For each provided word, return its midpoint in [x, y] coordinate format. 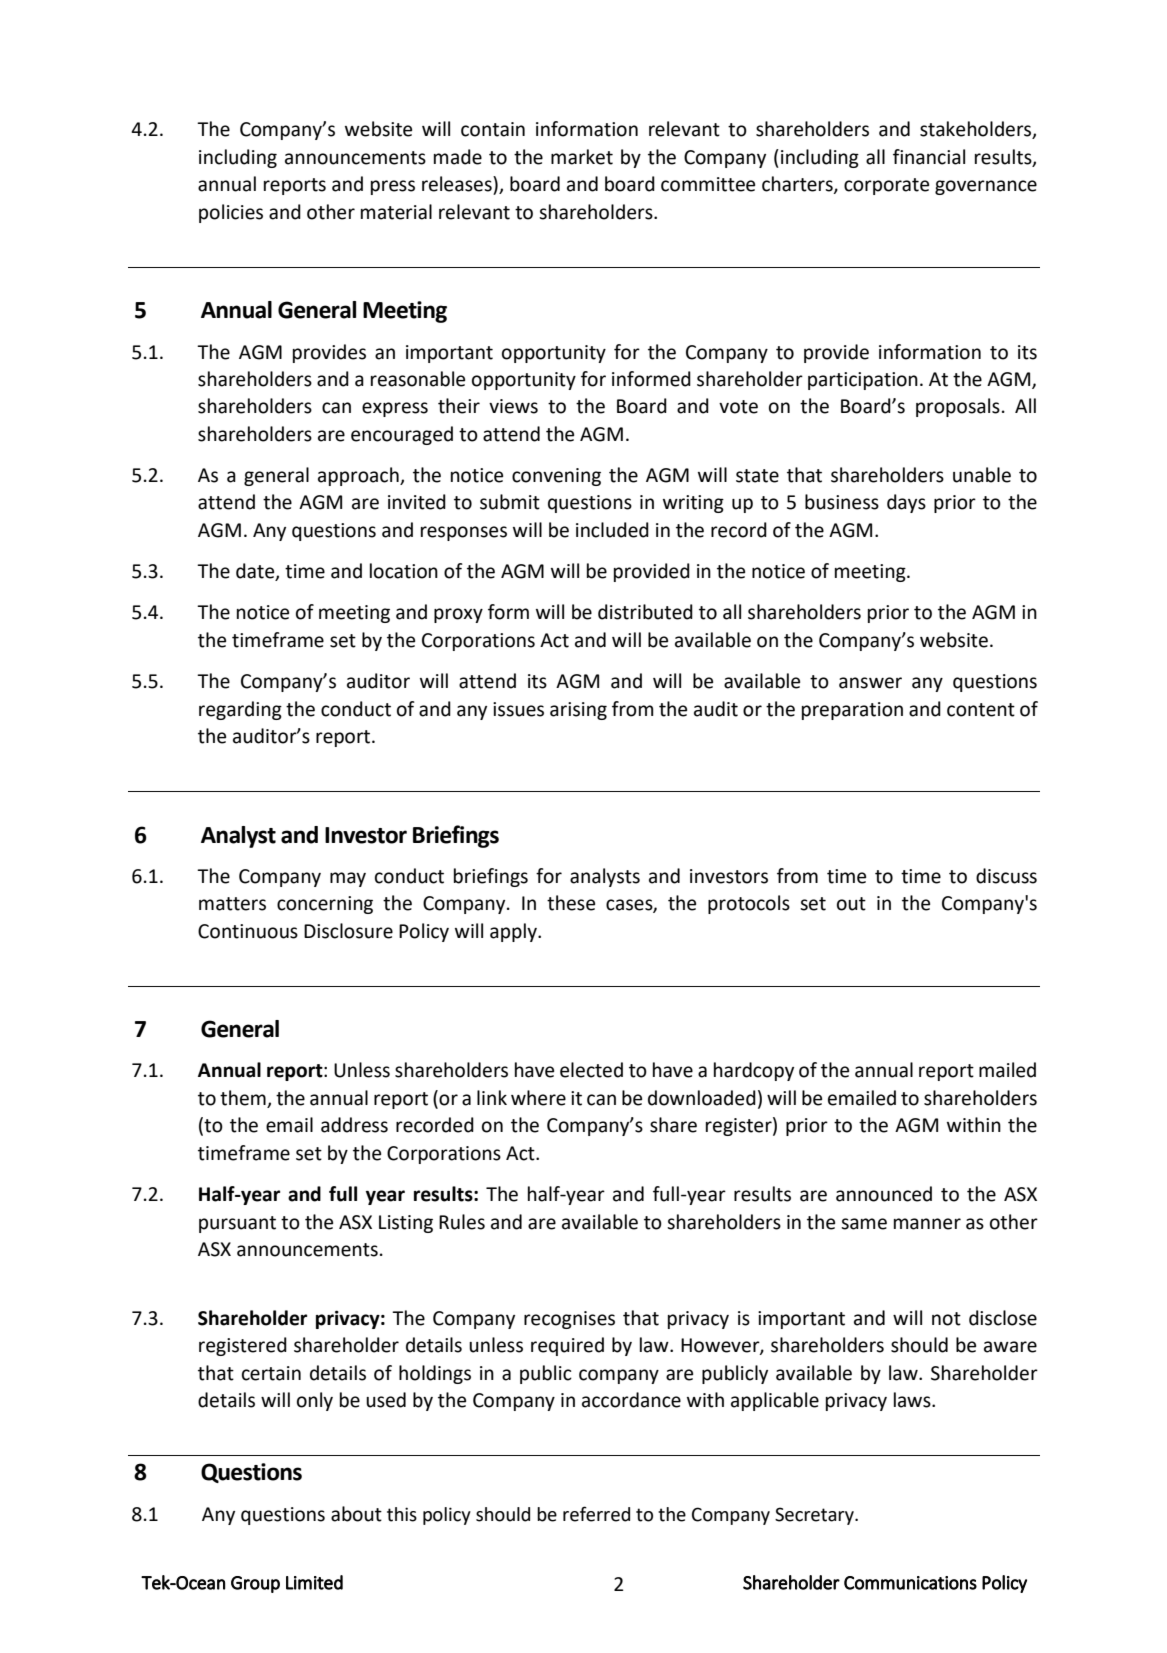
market [582, 157]
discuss [1006, 876]
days [906, 503]
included [612, 530]
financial [929, 157]
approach [359, 476]
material [396, 212]
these [571, 903]
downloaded [702, 1098]
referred [596, 1514]
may [348, 879]
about [356, 1514]
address [354, 1125]
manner [927, 1224]
